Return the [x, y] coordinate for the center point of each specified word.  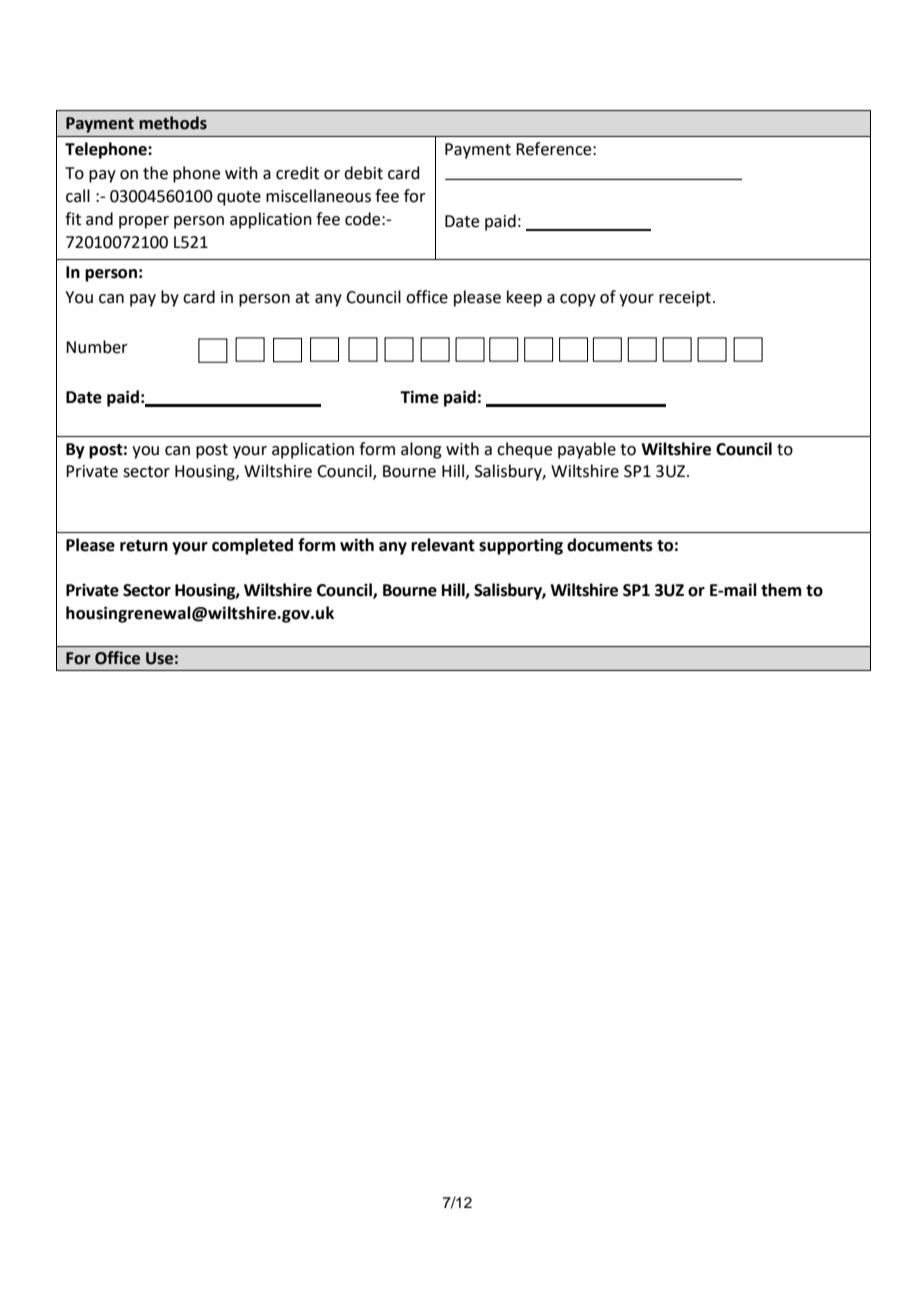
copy [578, 300]
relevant [443, 545]
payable [587, 450]
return [144, 546]
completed [252, 546]
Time [419, 397]
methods [173, 123]
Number [97, 347]
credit [297, 173]
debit [363, 173]
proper [144, 222]
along [421, 450]
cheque [524, 450]
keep [524, 298]
